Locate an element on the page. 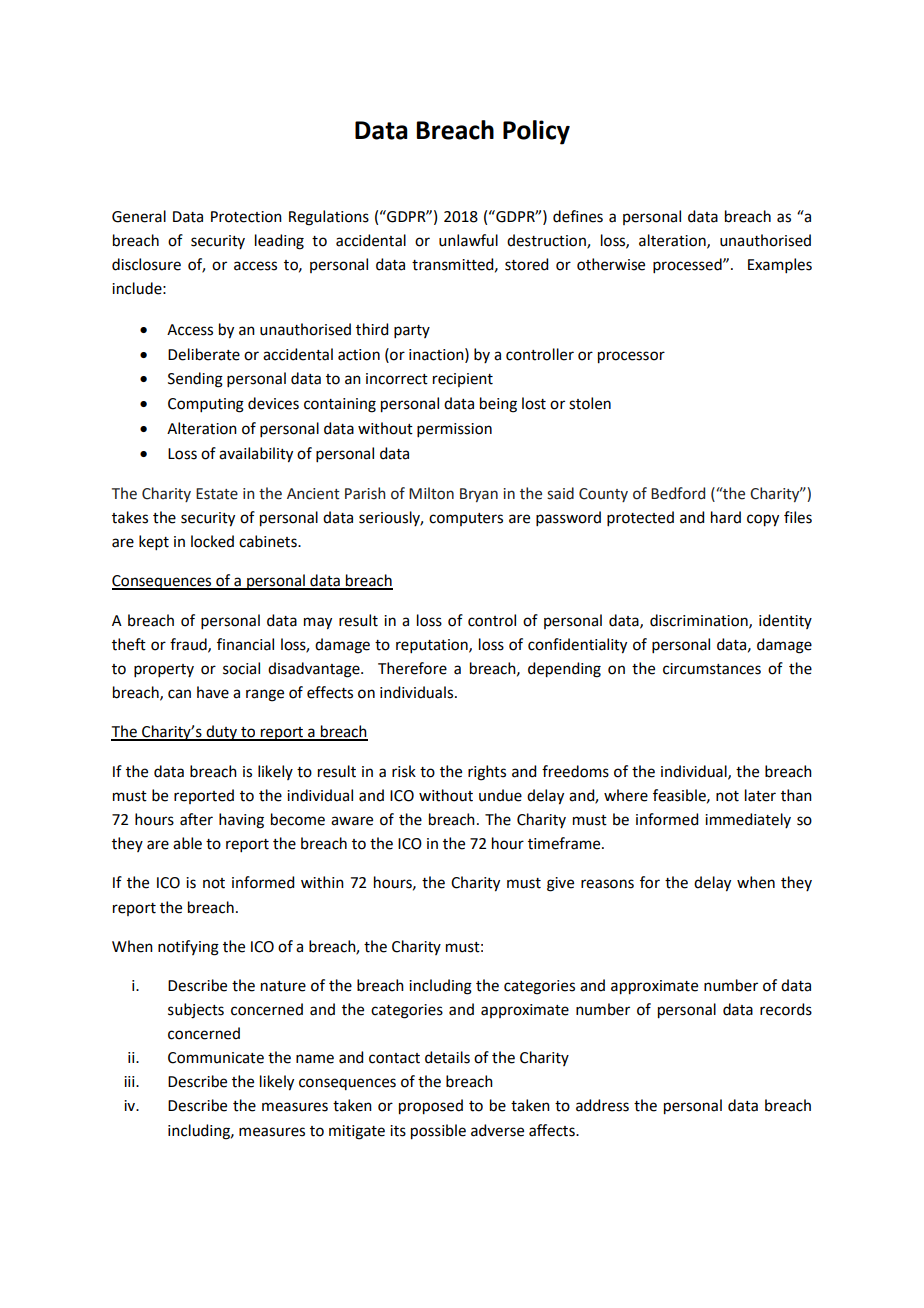  discrimination is located at coordinates (700, 621).
